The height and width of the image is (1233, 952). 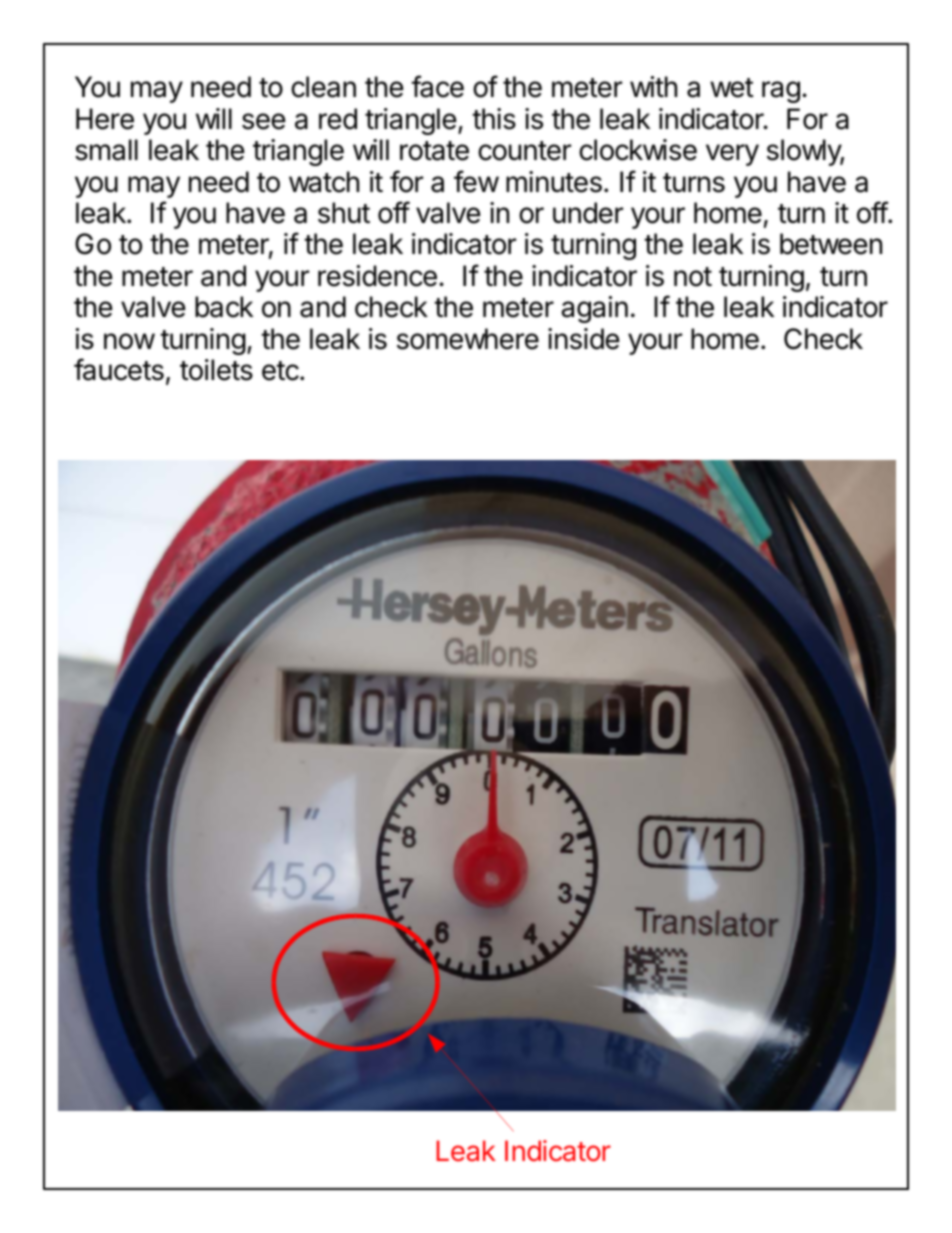 What do you see at coordinates (588, 213) in the image?
I see `under` at bounding box center [588, 213].
